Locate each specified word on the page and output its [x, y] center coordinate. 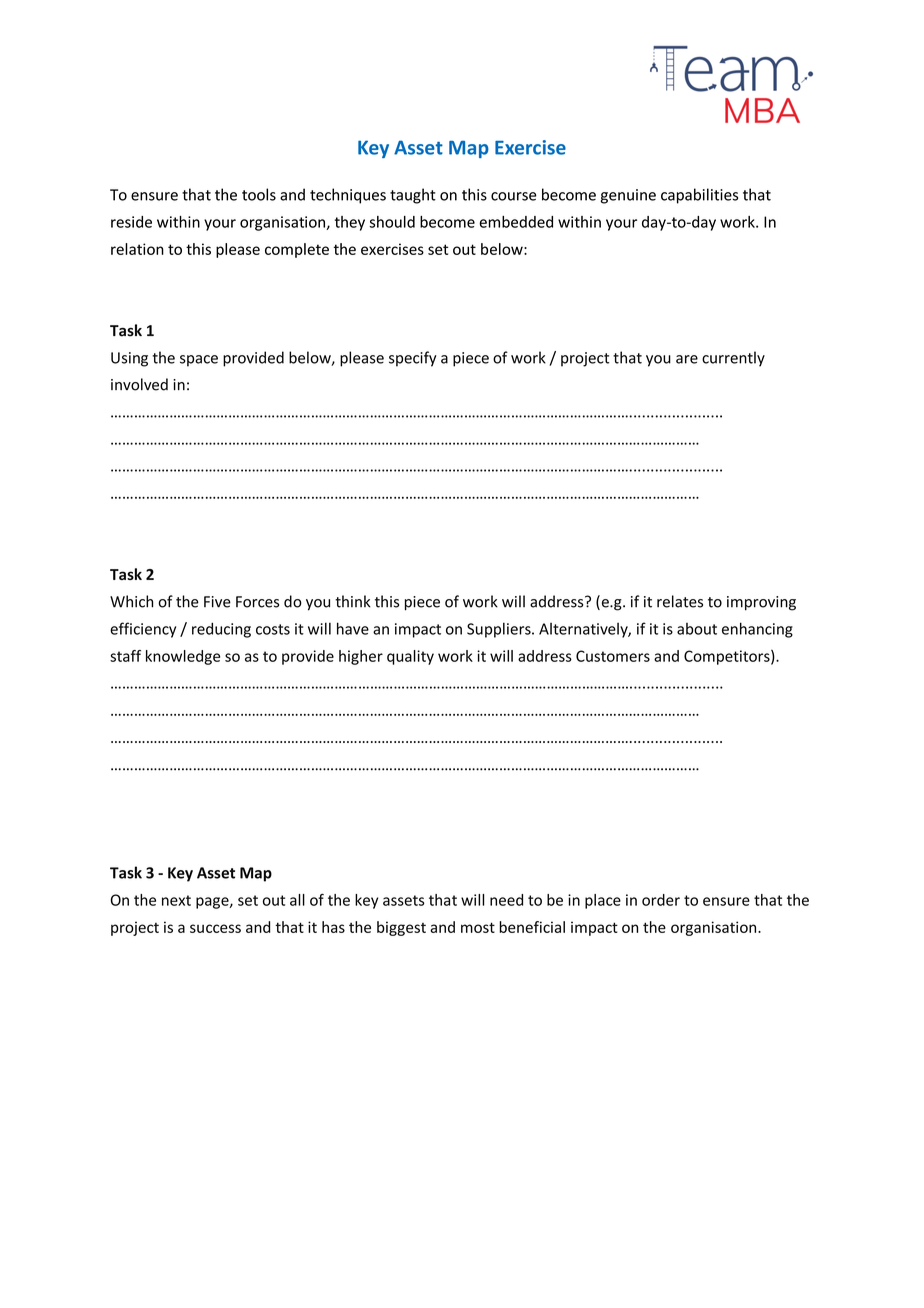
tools [259, 194]
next [176, 900]
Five [217, 602]
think [353, 601]
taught [413, 196]
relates [680, 601]
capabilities [699, 196]
